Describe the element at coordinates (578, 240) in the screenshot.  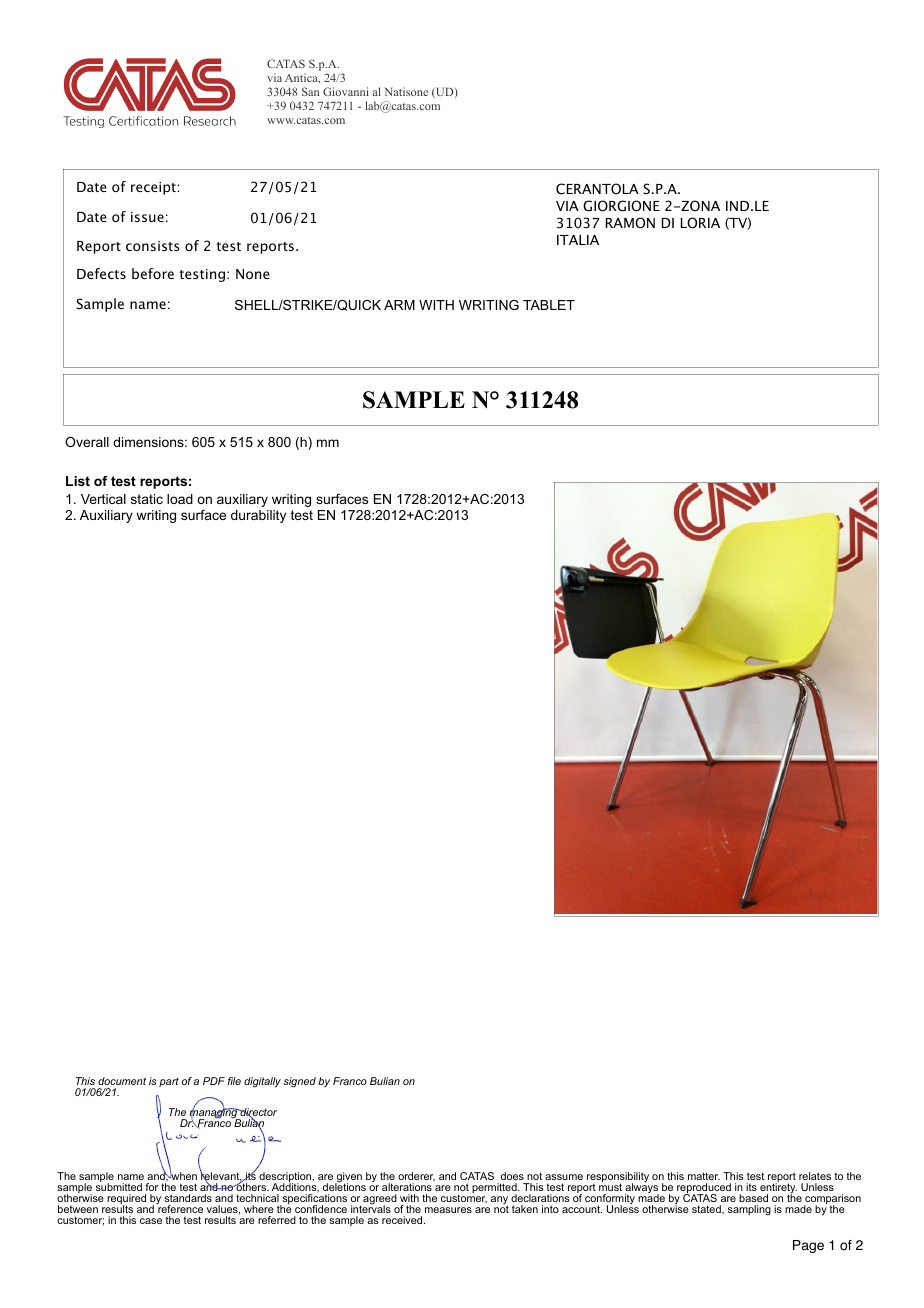
I see `ITALIA` at that location.
